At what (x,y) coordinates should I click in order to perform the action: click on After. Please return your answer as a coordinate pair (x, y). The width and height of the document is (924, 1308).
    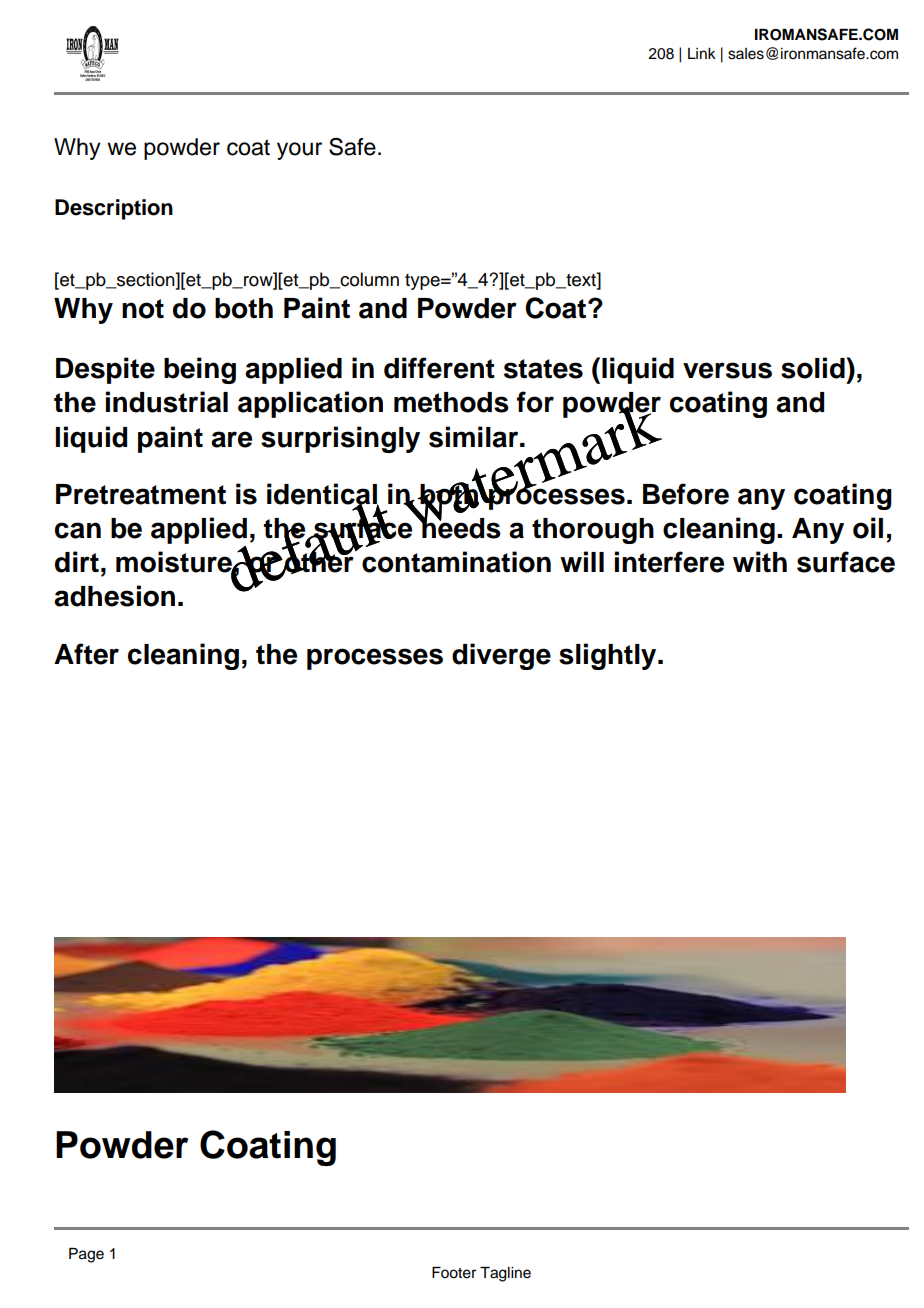
    Looking at the image, I should click on (86, 654).
